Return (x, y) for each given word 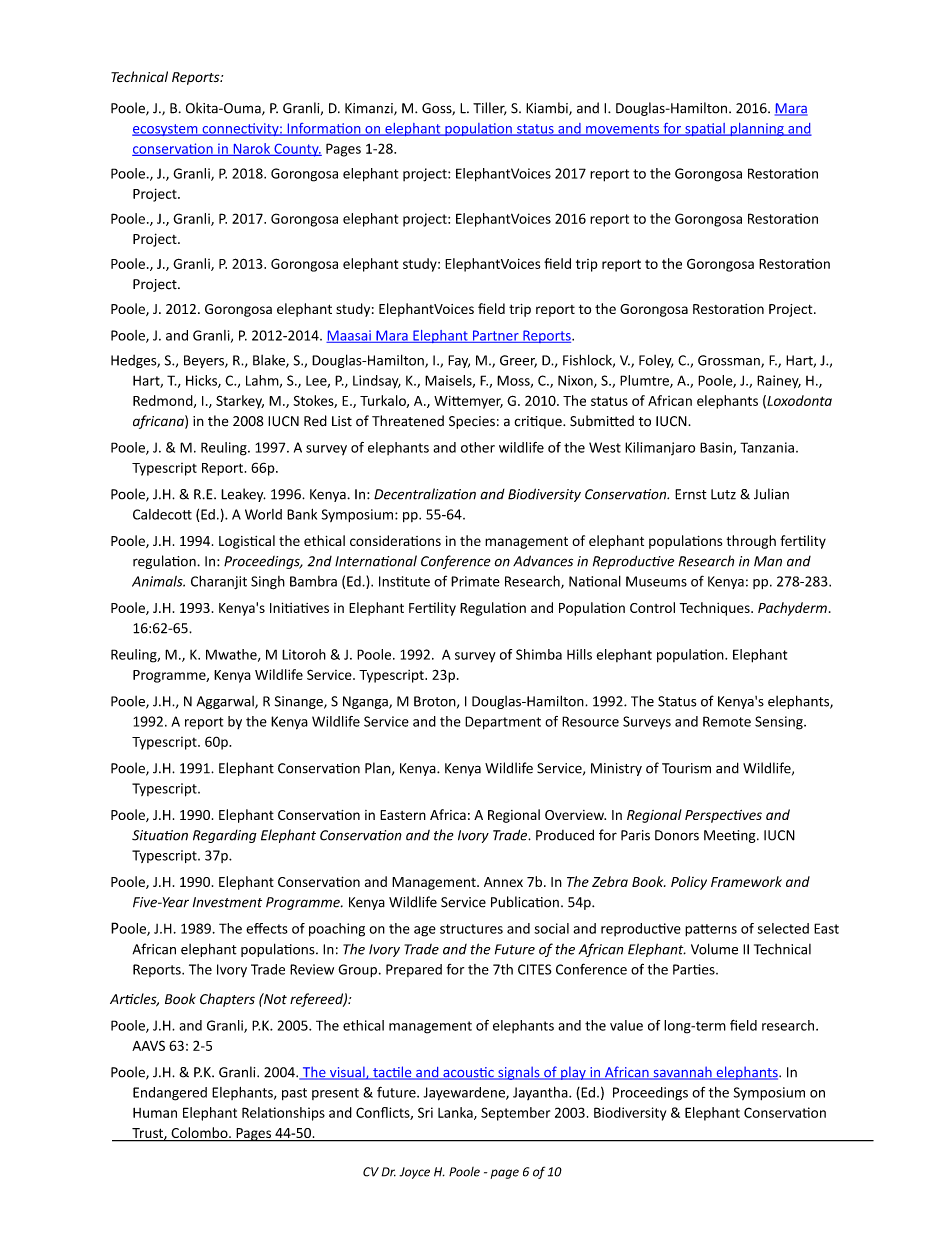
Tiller (490, 108)
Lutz (723, 494)
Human (155, 1113)
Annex (503, 882)
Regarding (225, 836)
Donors (677, 835)
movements (623, 130)
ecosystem (166, 130)
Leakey (243, 495)
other (478, 447)
